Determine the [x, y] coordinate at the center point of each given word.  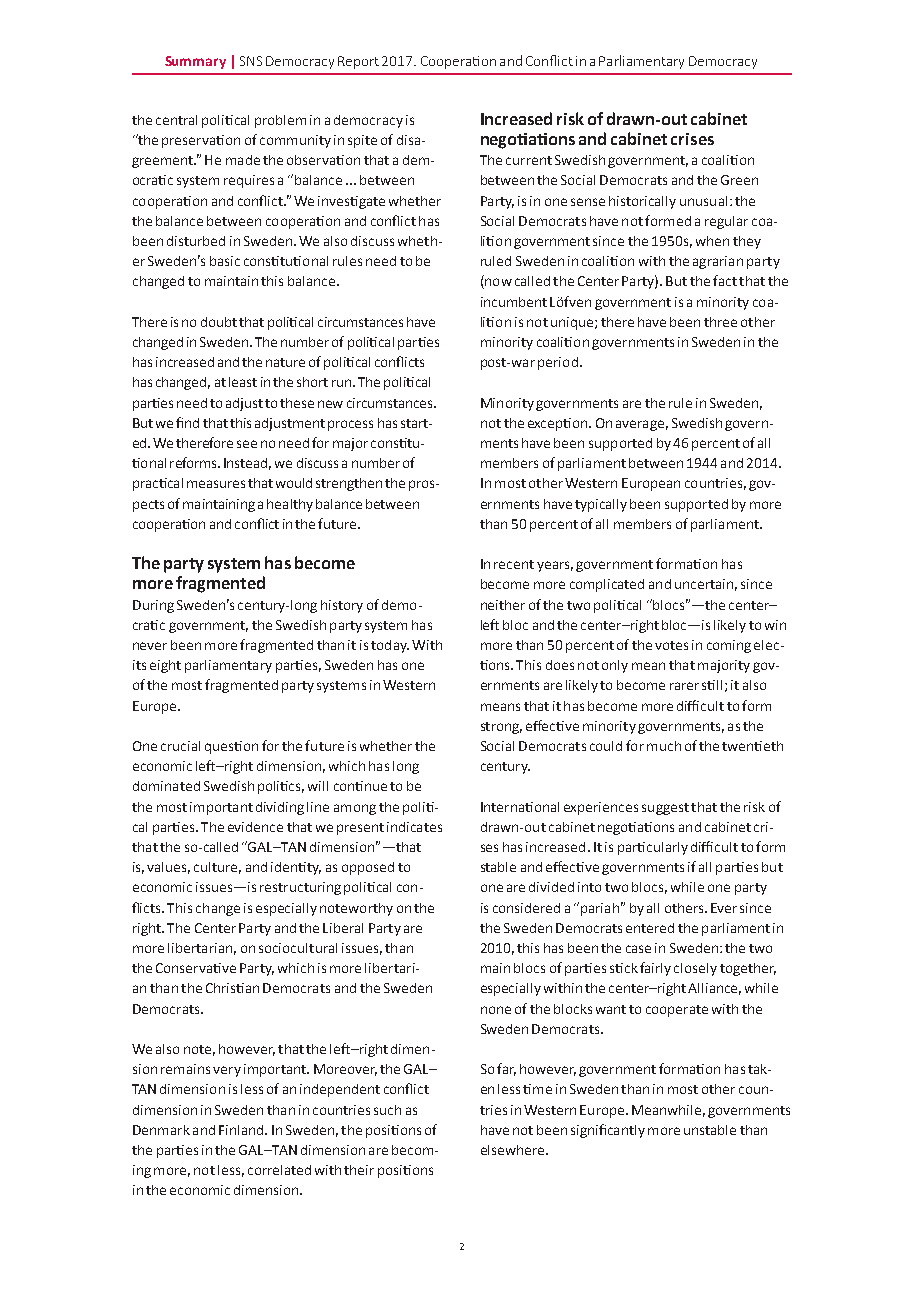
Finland [242, 1130]
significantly [608, 1131]
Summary [195, 62]
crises [692, 139]
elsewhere [512, 1150]
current [529, 160]
